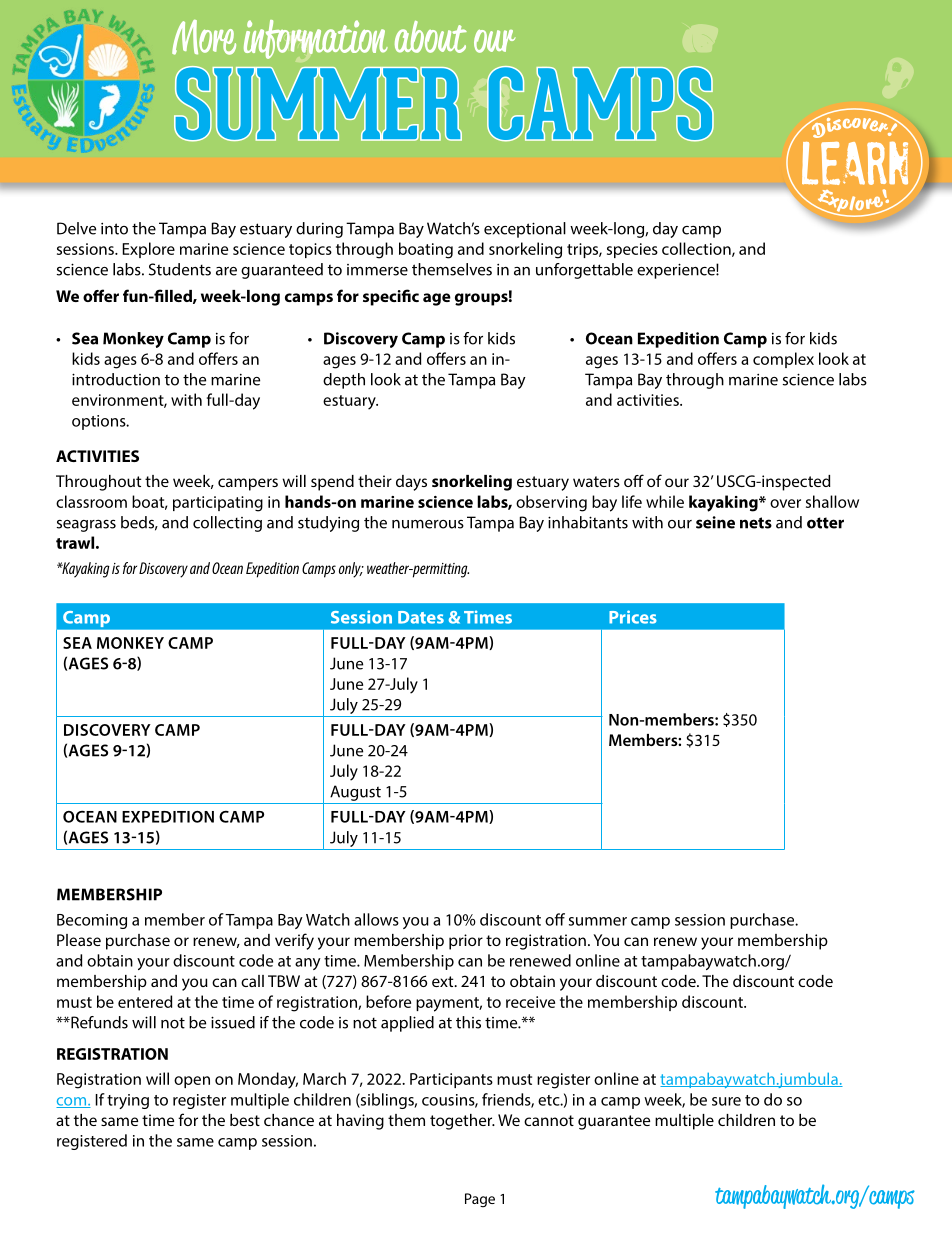  Describe the element at coordinates (227, 524) in the page. I see `collecting` at that location.
